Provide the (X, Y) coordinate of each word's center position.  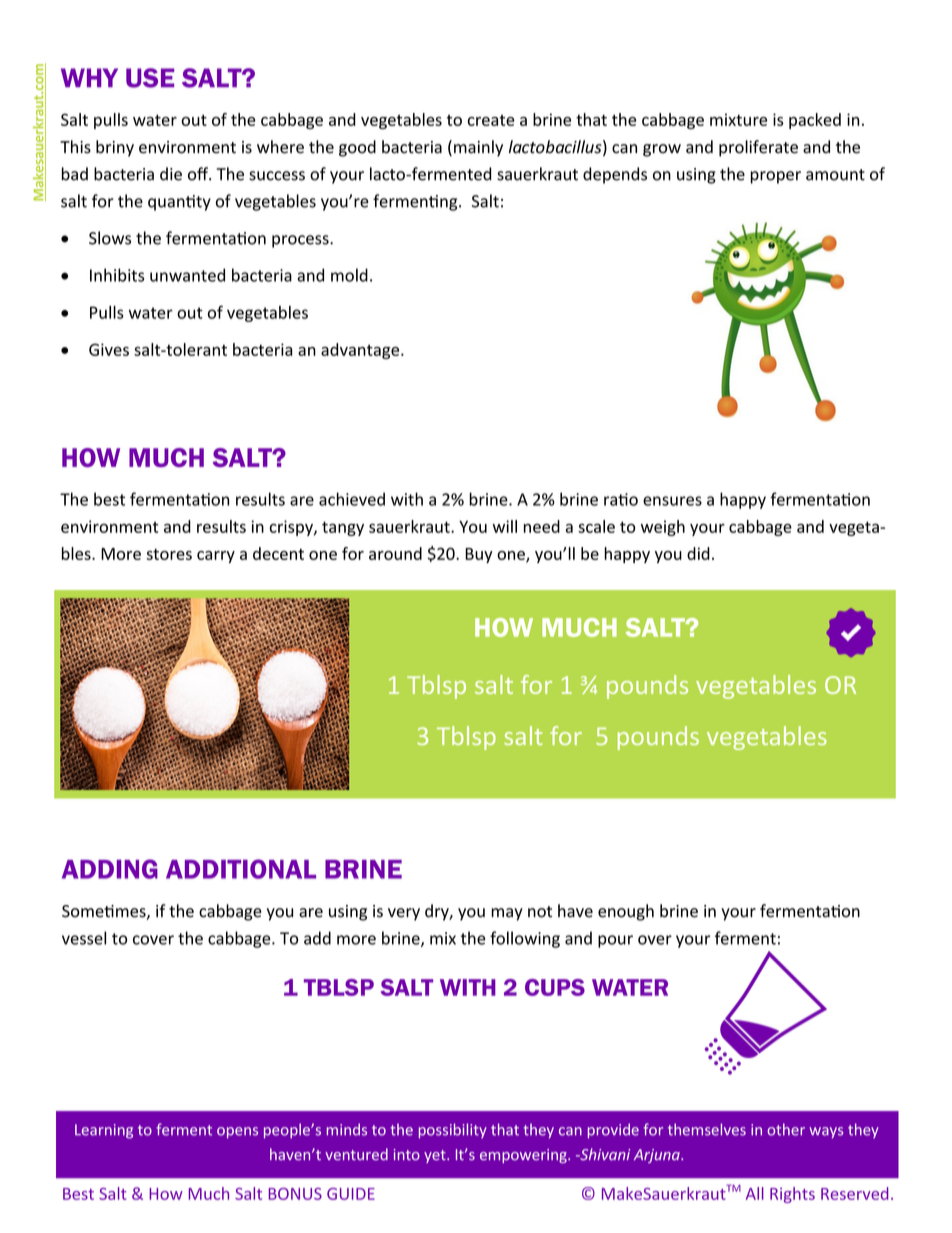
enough (626, 912)
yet (436, 1156)
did (698, 553)
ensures (672, 501)
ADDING (110, 869)
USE (150, 78)
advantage (361, 351)
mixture (738, 119)
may (507, 914)
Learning (104, 1131)
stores (169, 554)
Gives (109, 349)
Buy (479, 555)
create (491, 120)
